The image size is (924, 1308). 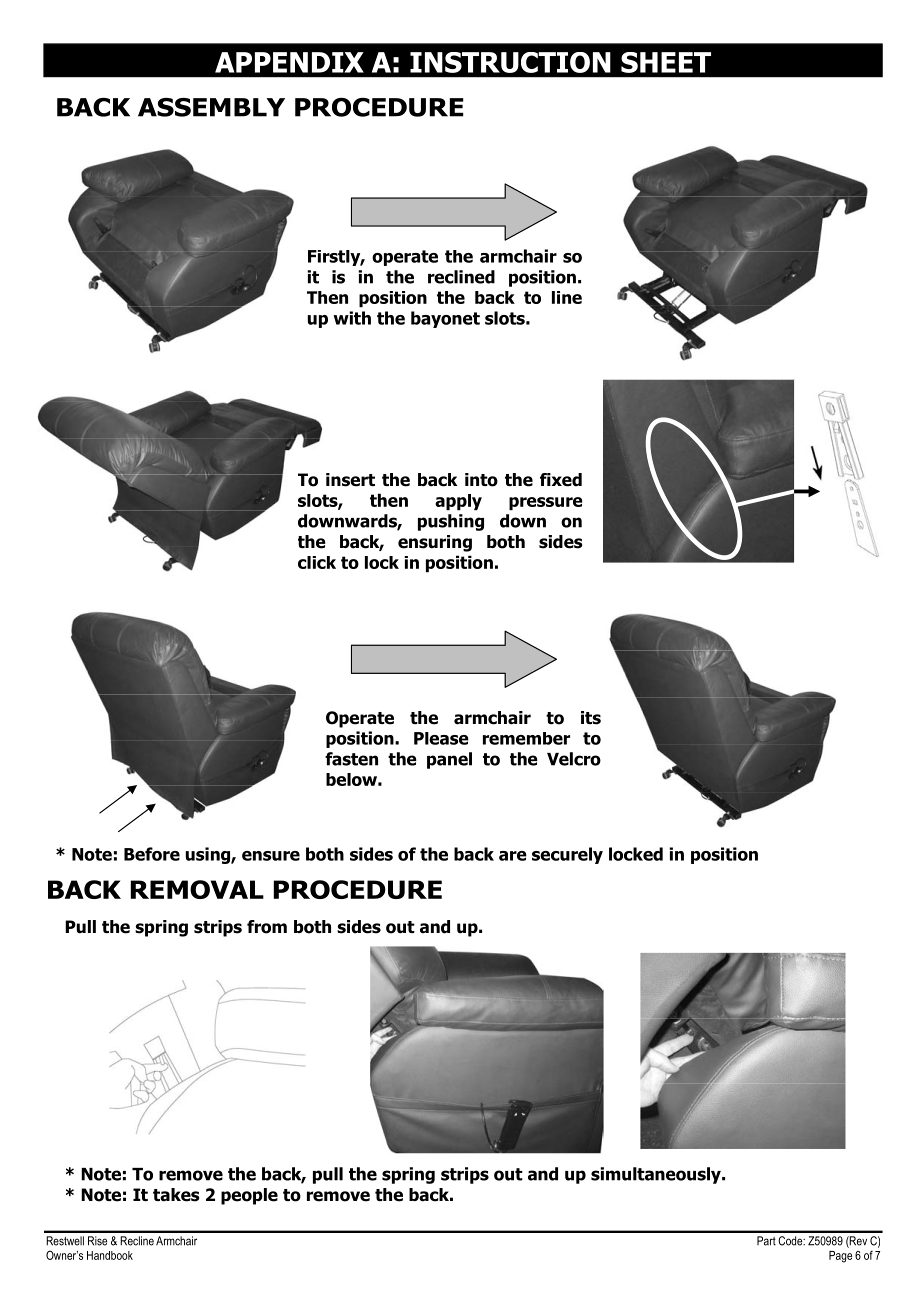 What do you see at coordinates (441, 738) in the screenshot?
I see `Please` at bounding box center [441, 738].
